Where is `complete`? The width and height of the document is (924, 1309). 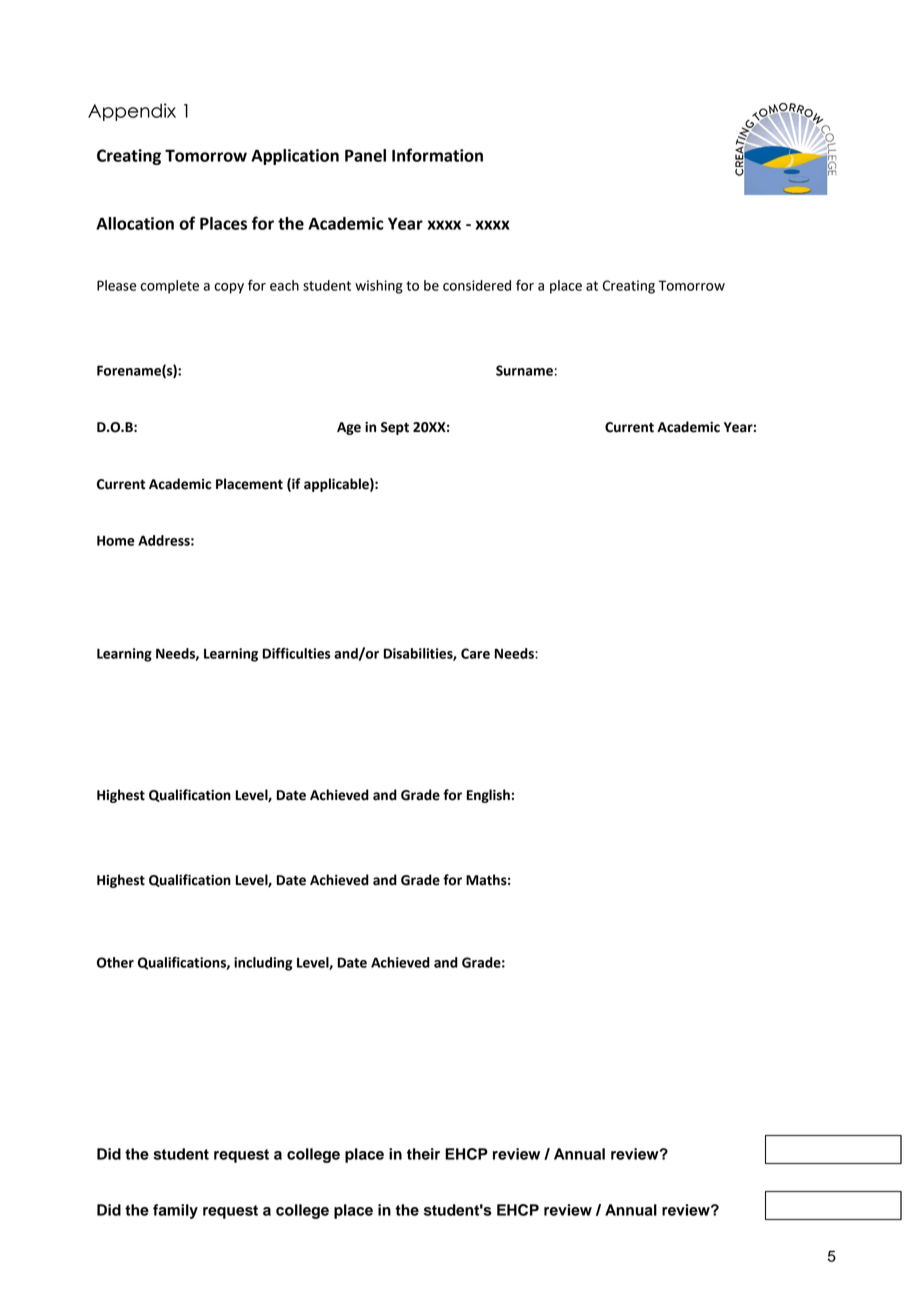
complete is located at coordinates (169, 287).
